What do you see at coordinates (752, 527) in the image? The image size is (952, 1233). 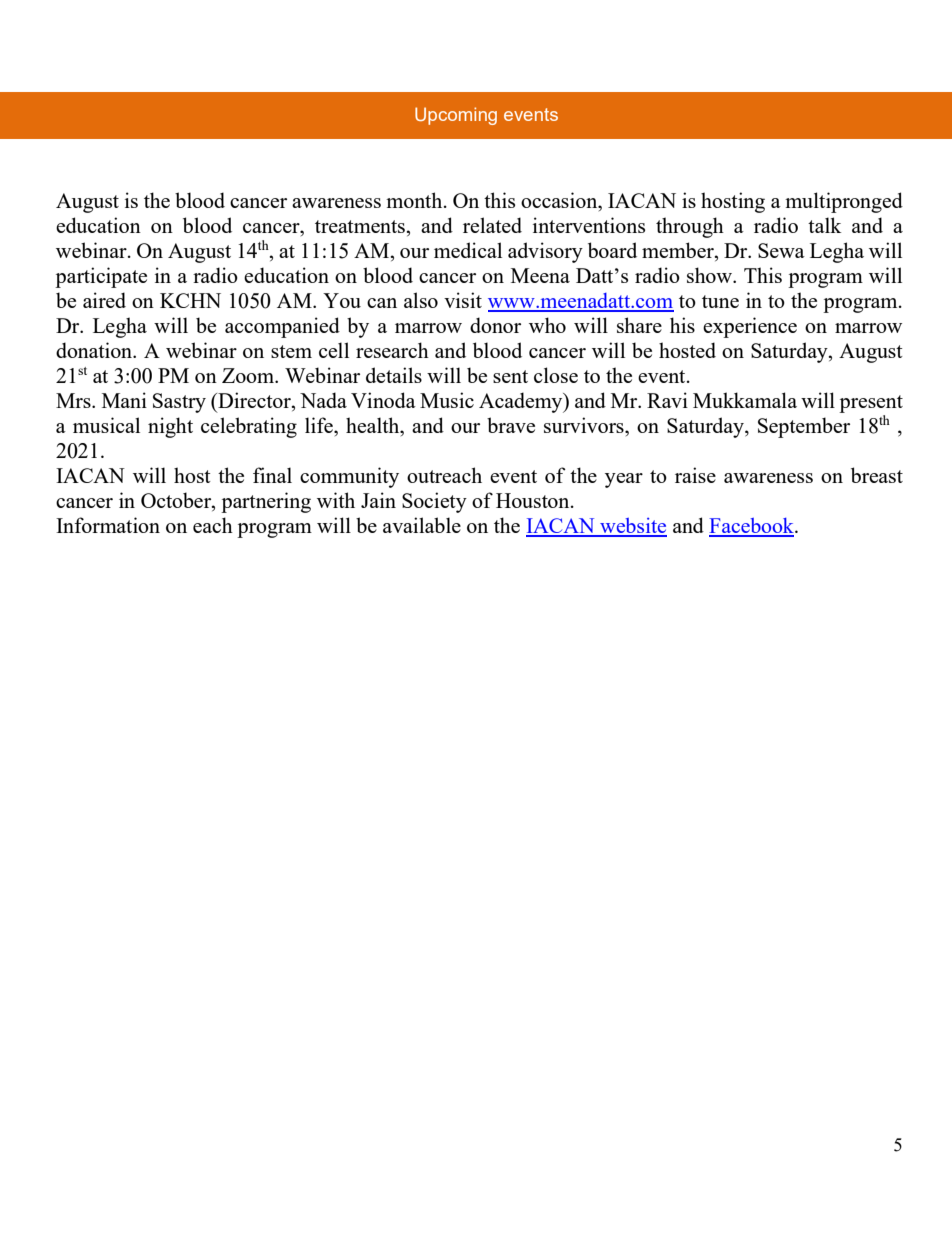 I see `Facebook` at bounding box center [752, 527].
